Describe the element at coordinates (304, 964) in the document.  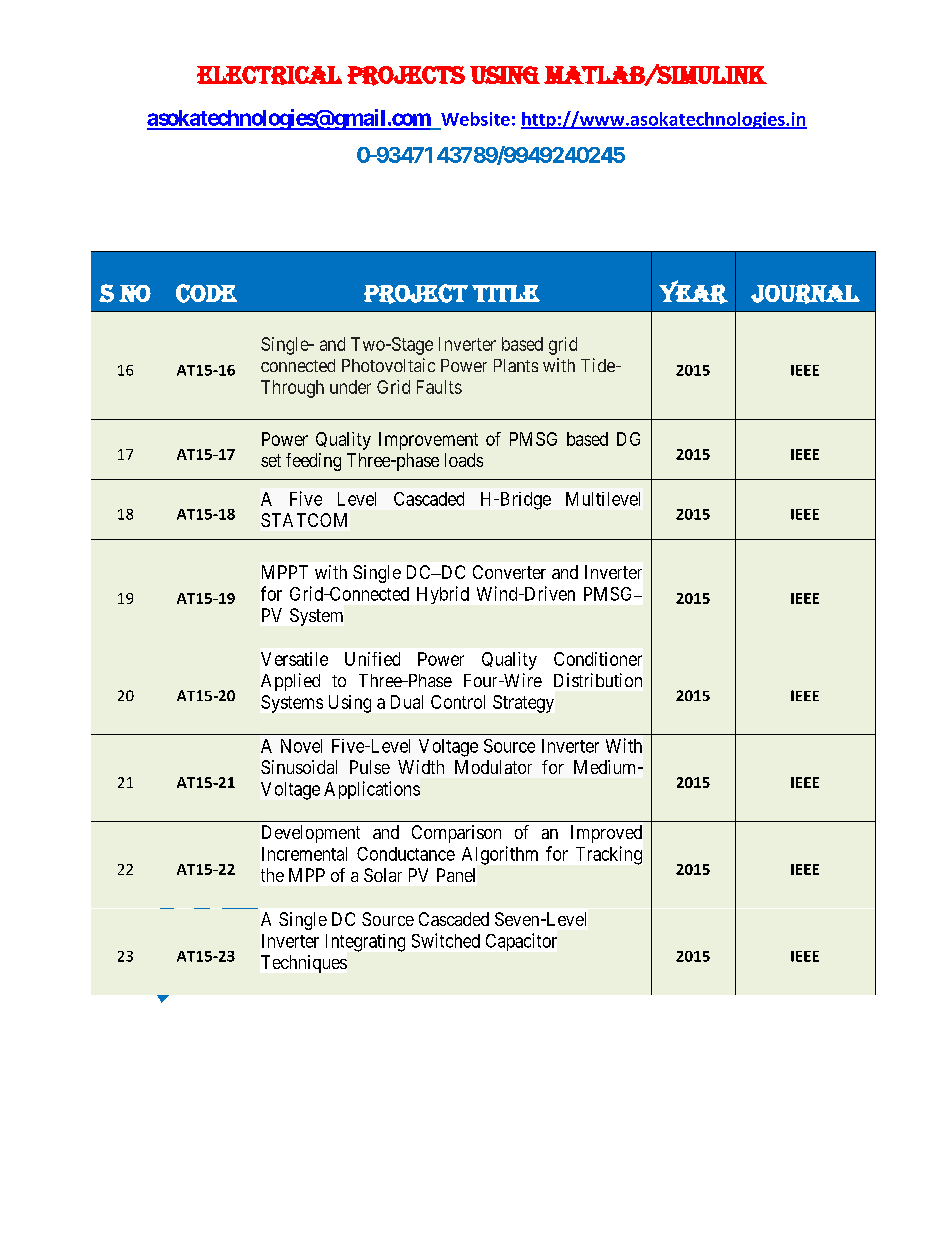
I see `Techniques` at that location.
